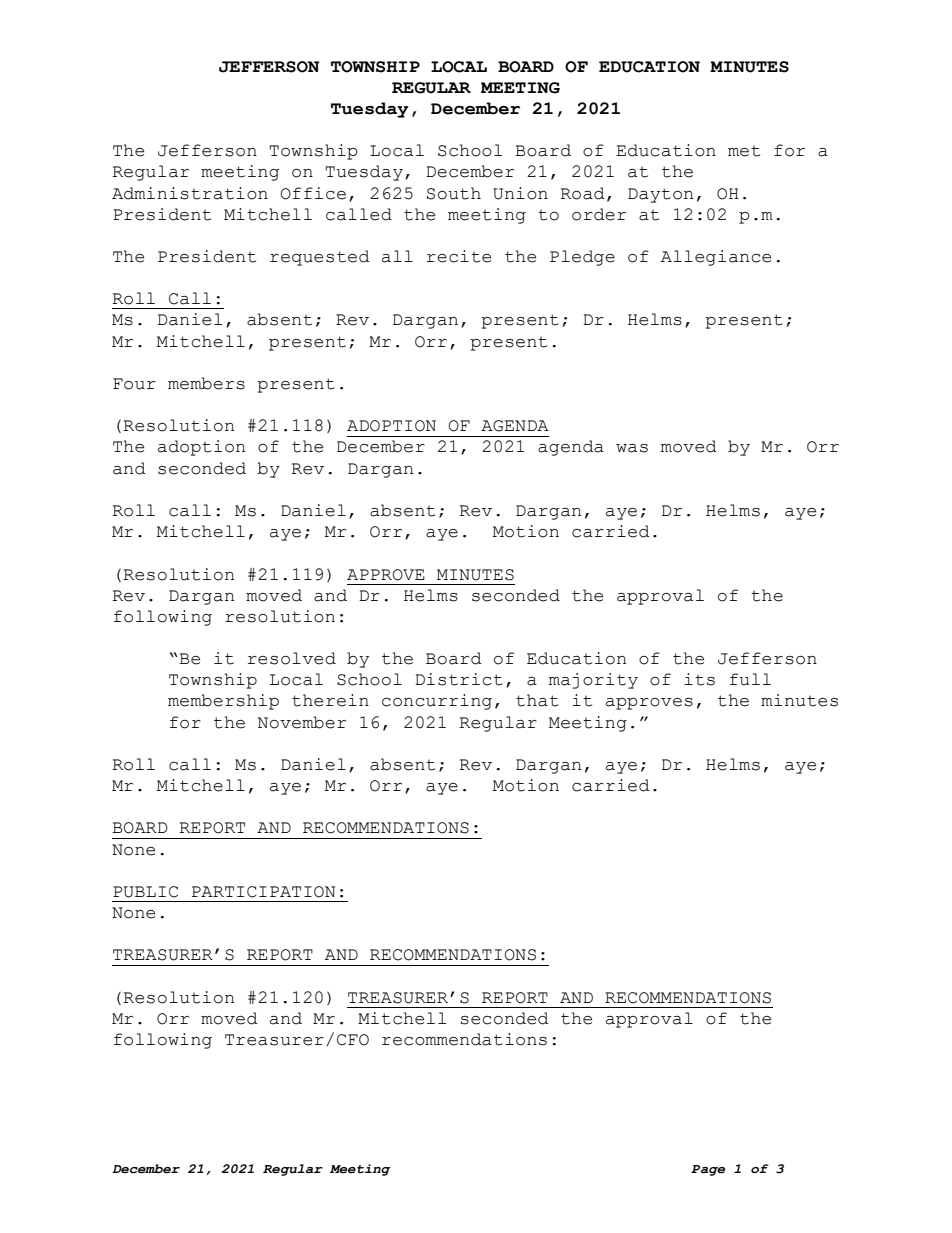 The image size is (952, 1233). I want to click on Administration, so click(190, 193).
